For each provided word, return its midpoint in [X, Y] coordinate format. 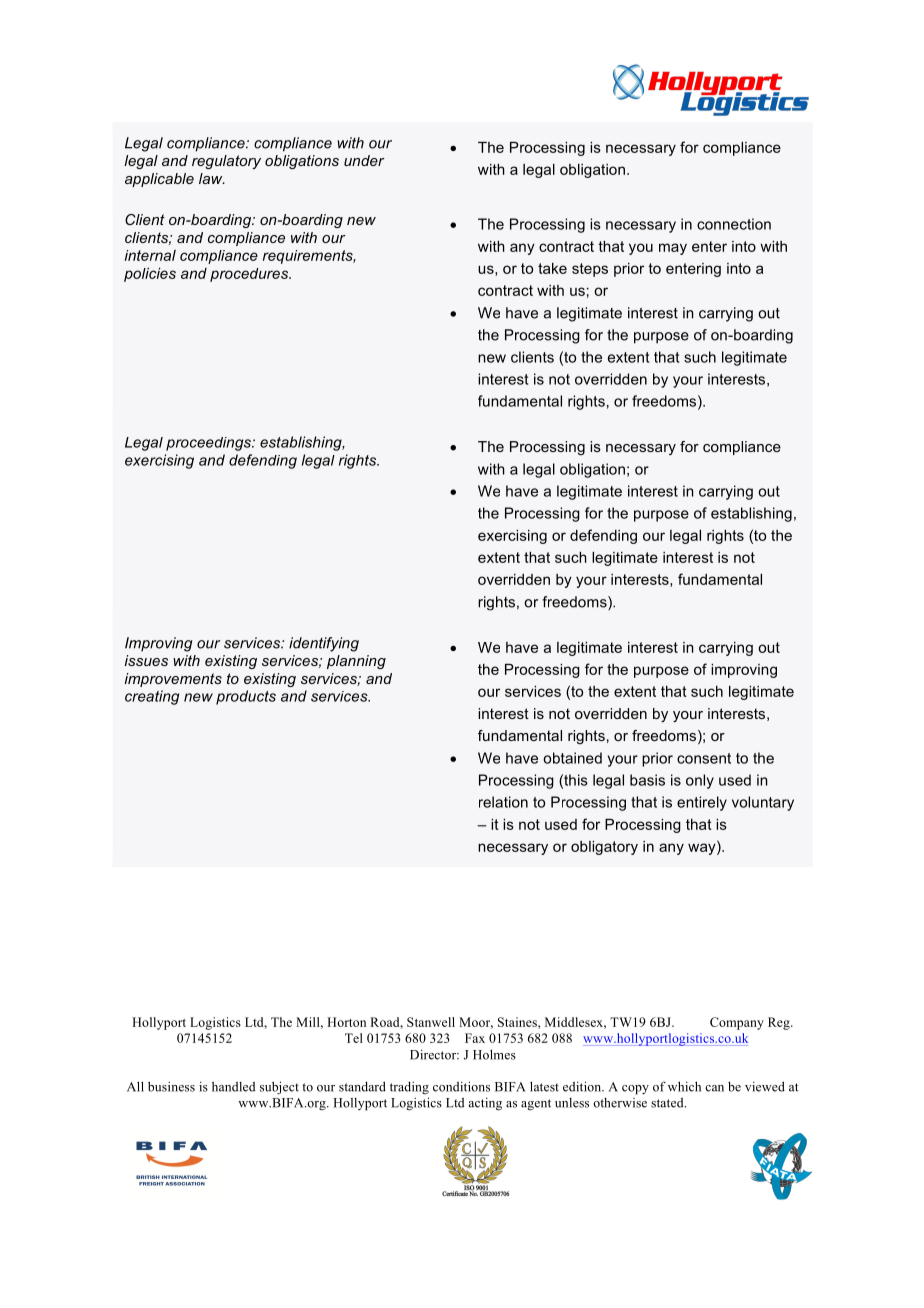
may [673, 249]
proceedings [209, 444]
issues [146, 660]
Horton [346, 1022]
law [212, 178]
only [700, 781]
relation [503, 802]
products [246, 697]
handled [234, 1086]
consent [704, 758]
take [552, 268]
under [364, 160]
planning [356, 662]
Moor [476, 1023]
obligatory [604, 848]
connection [734, 224]
